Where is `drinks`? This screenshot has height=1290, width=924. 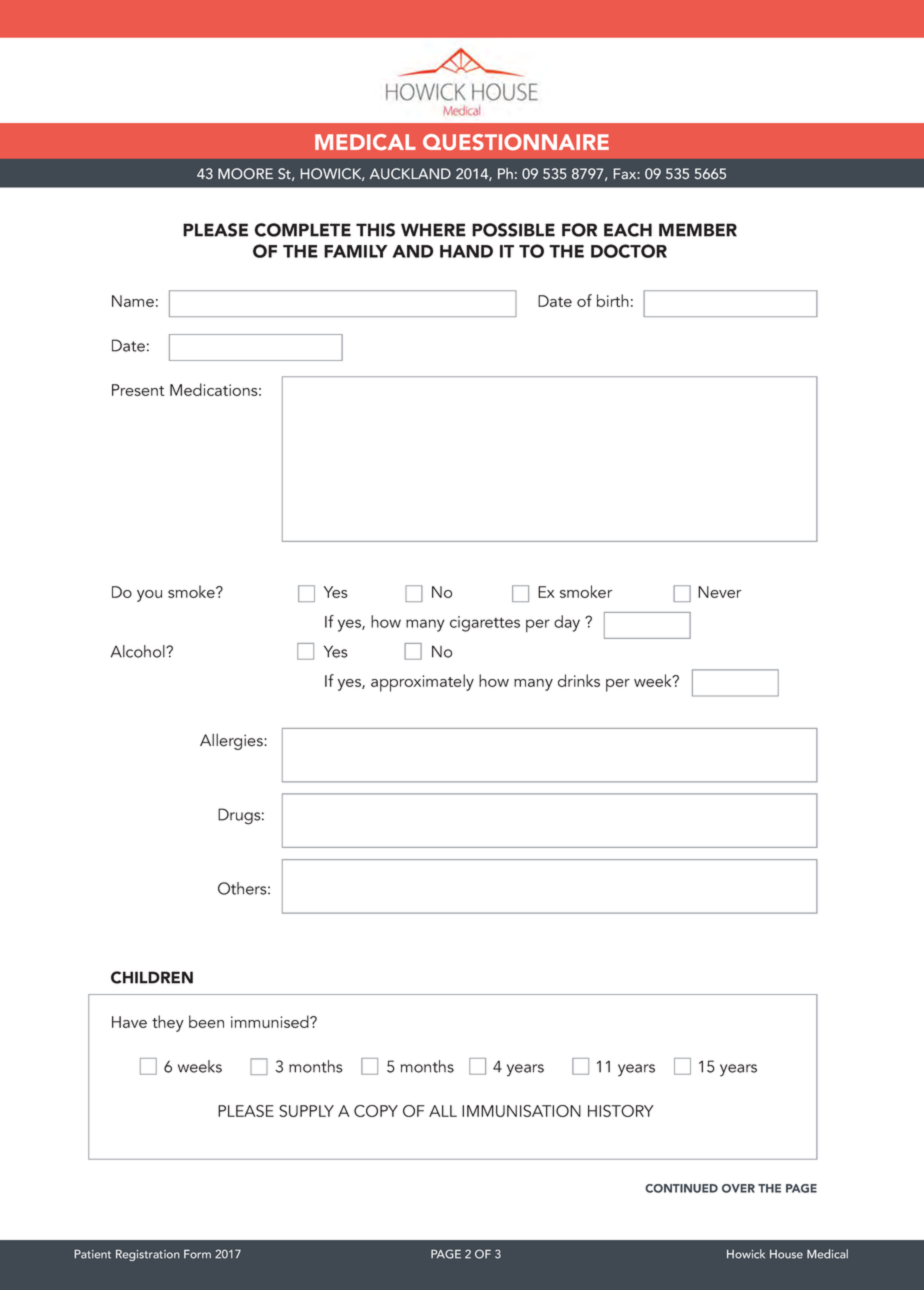 drinks is located at coordinates (579, 680).
